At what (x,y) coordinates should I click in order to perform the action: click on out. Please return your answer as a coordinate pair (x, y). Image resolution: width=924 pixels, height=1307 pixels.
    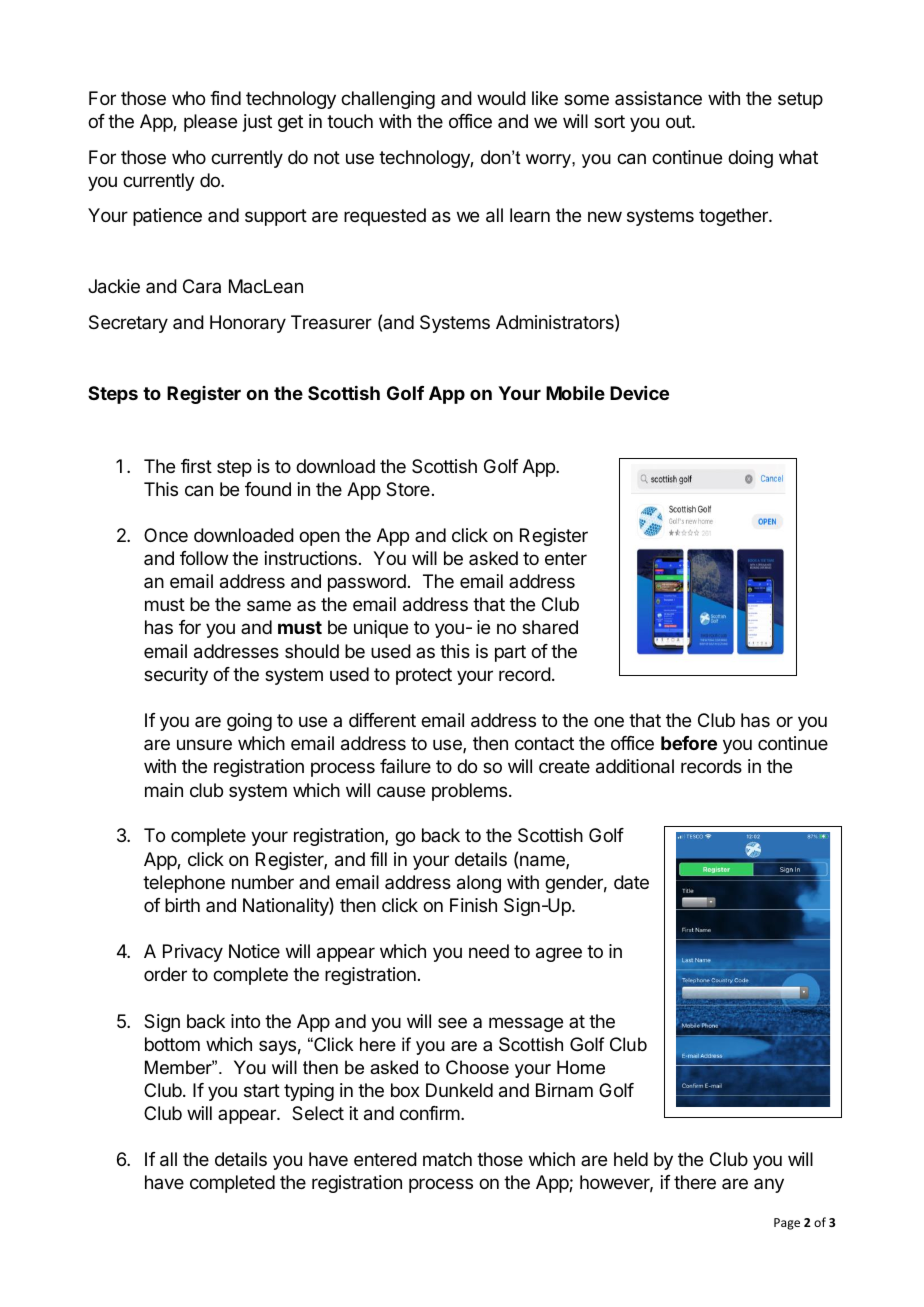
    Looking at the image, I should click on (679, 121).
